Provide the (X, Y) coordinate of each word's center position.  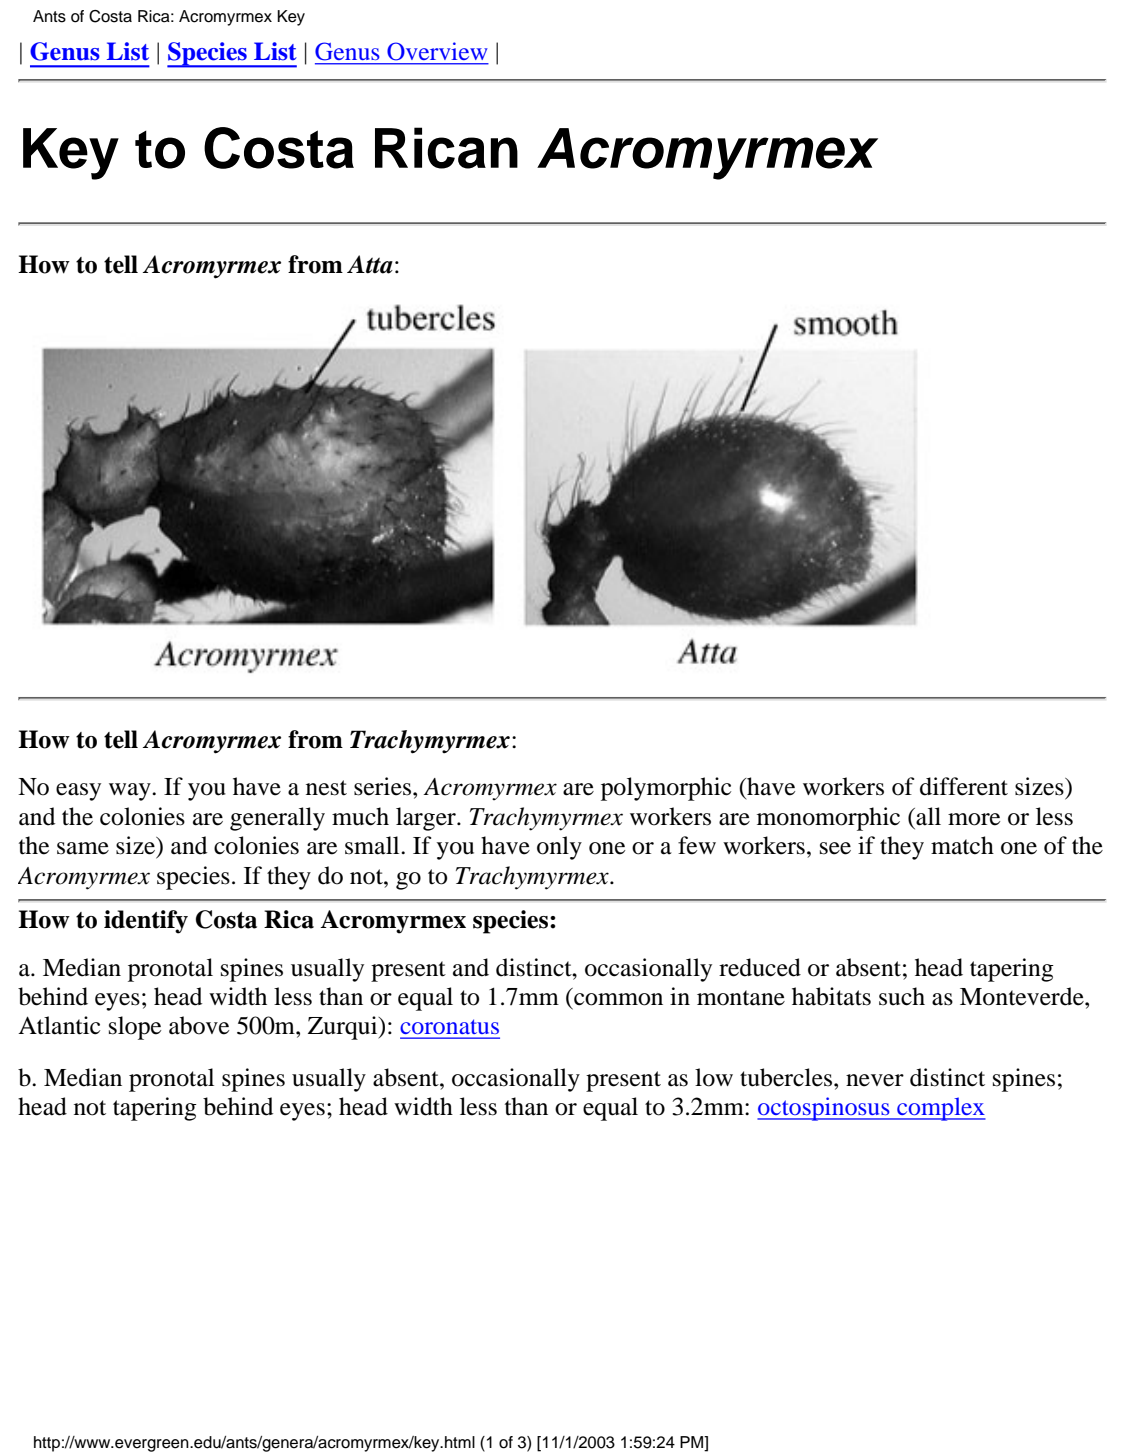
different (964, 786)
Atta (370, 264)
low (714, 1077)
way (131, 792)
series (384, 786)
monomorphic (828, 819)
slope (135, 1028)
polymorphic (666, 789)
